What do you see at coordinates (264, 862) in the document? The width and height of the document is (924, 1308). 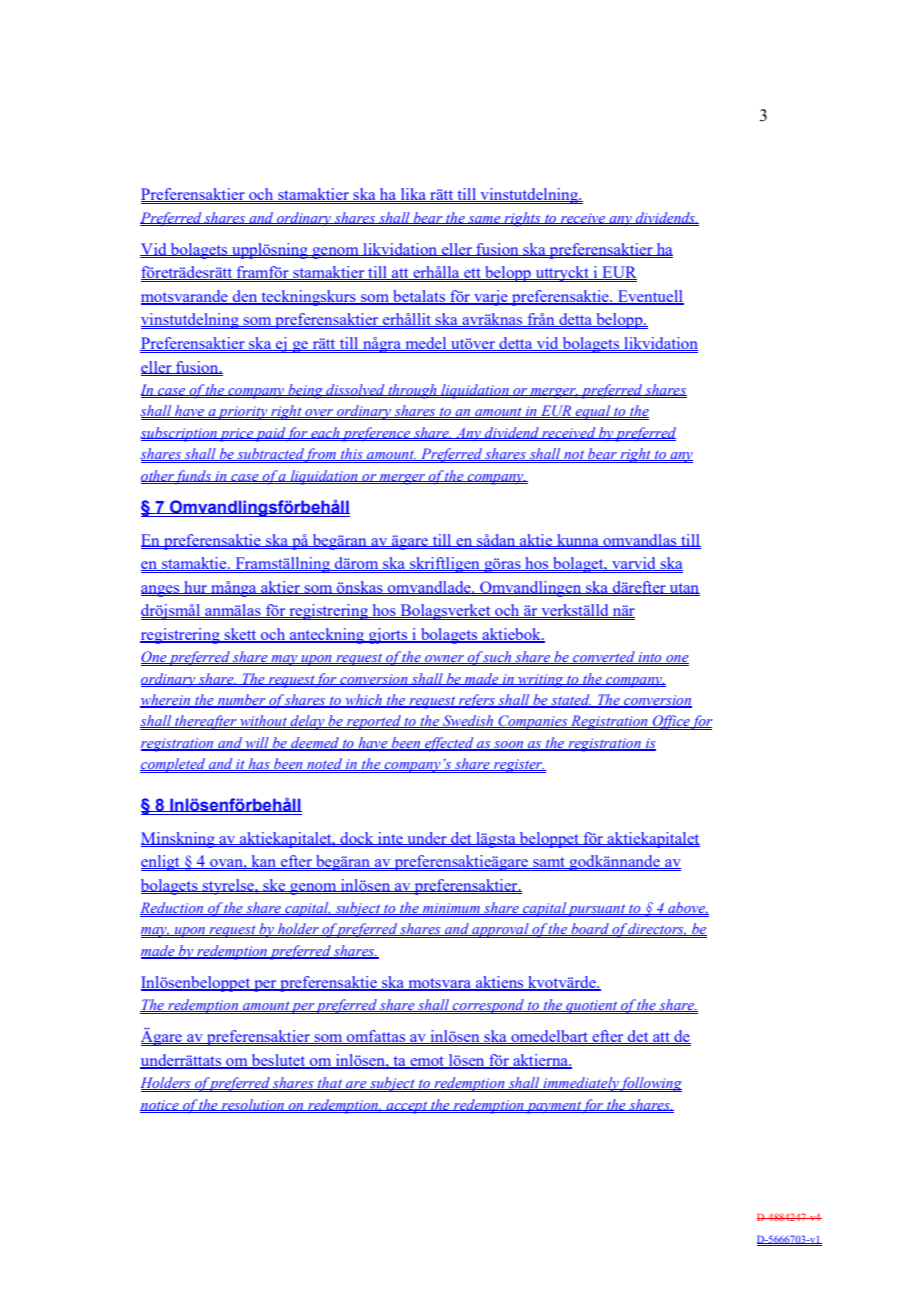 I see `kan` at bounding box center [264, 862].
